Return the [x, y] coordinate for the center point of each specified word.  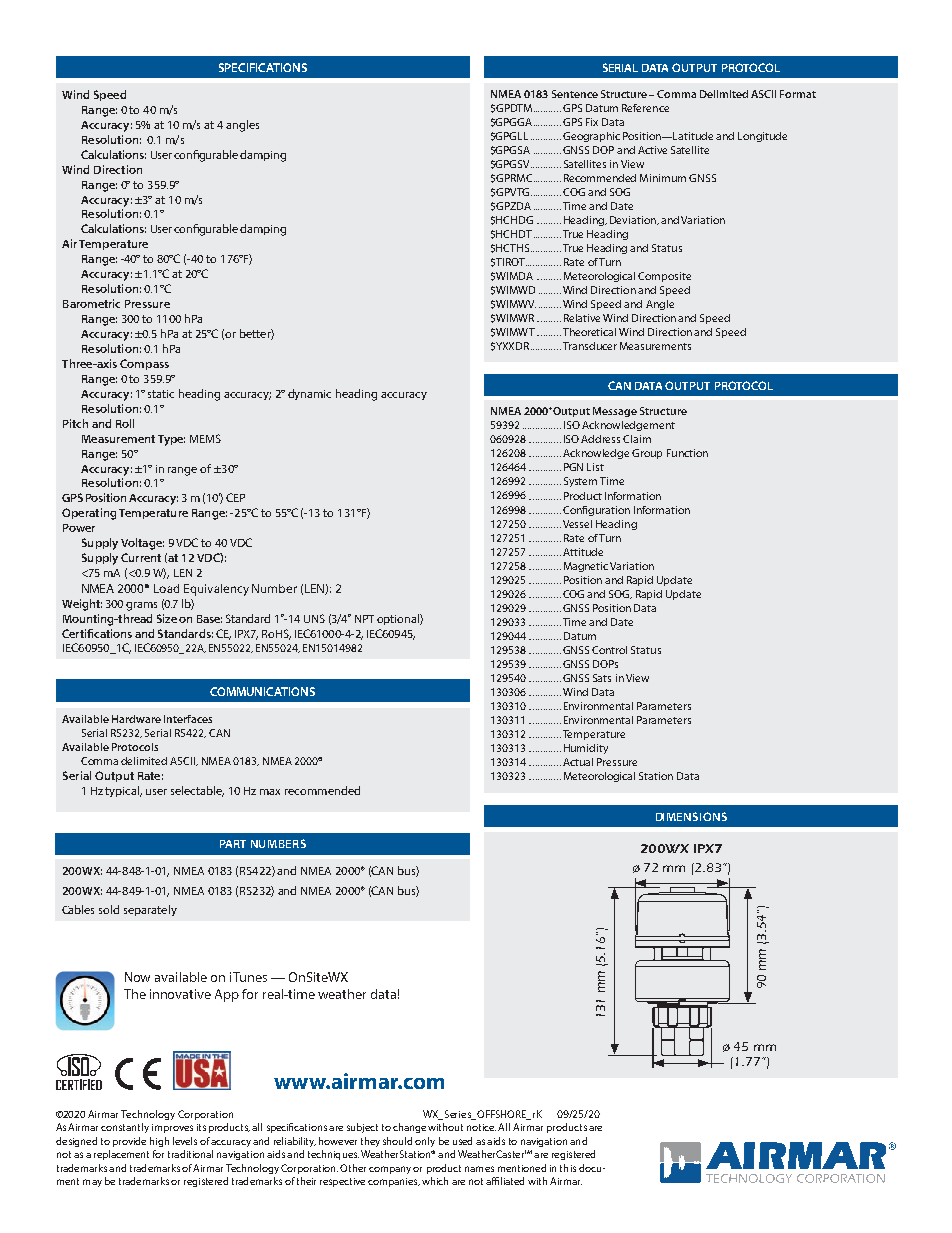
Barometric [91, 303]
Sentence [575, 94]
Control [609, 650]
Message [615, 412]
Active [652, 150]
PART [233, 844]
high [159, 1142]
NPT [364, 619]
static [161, 394]
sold [109, 909]
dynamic [309, 394]
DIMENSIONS [691, 816]
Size [167, 618]
